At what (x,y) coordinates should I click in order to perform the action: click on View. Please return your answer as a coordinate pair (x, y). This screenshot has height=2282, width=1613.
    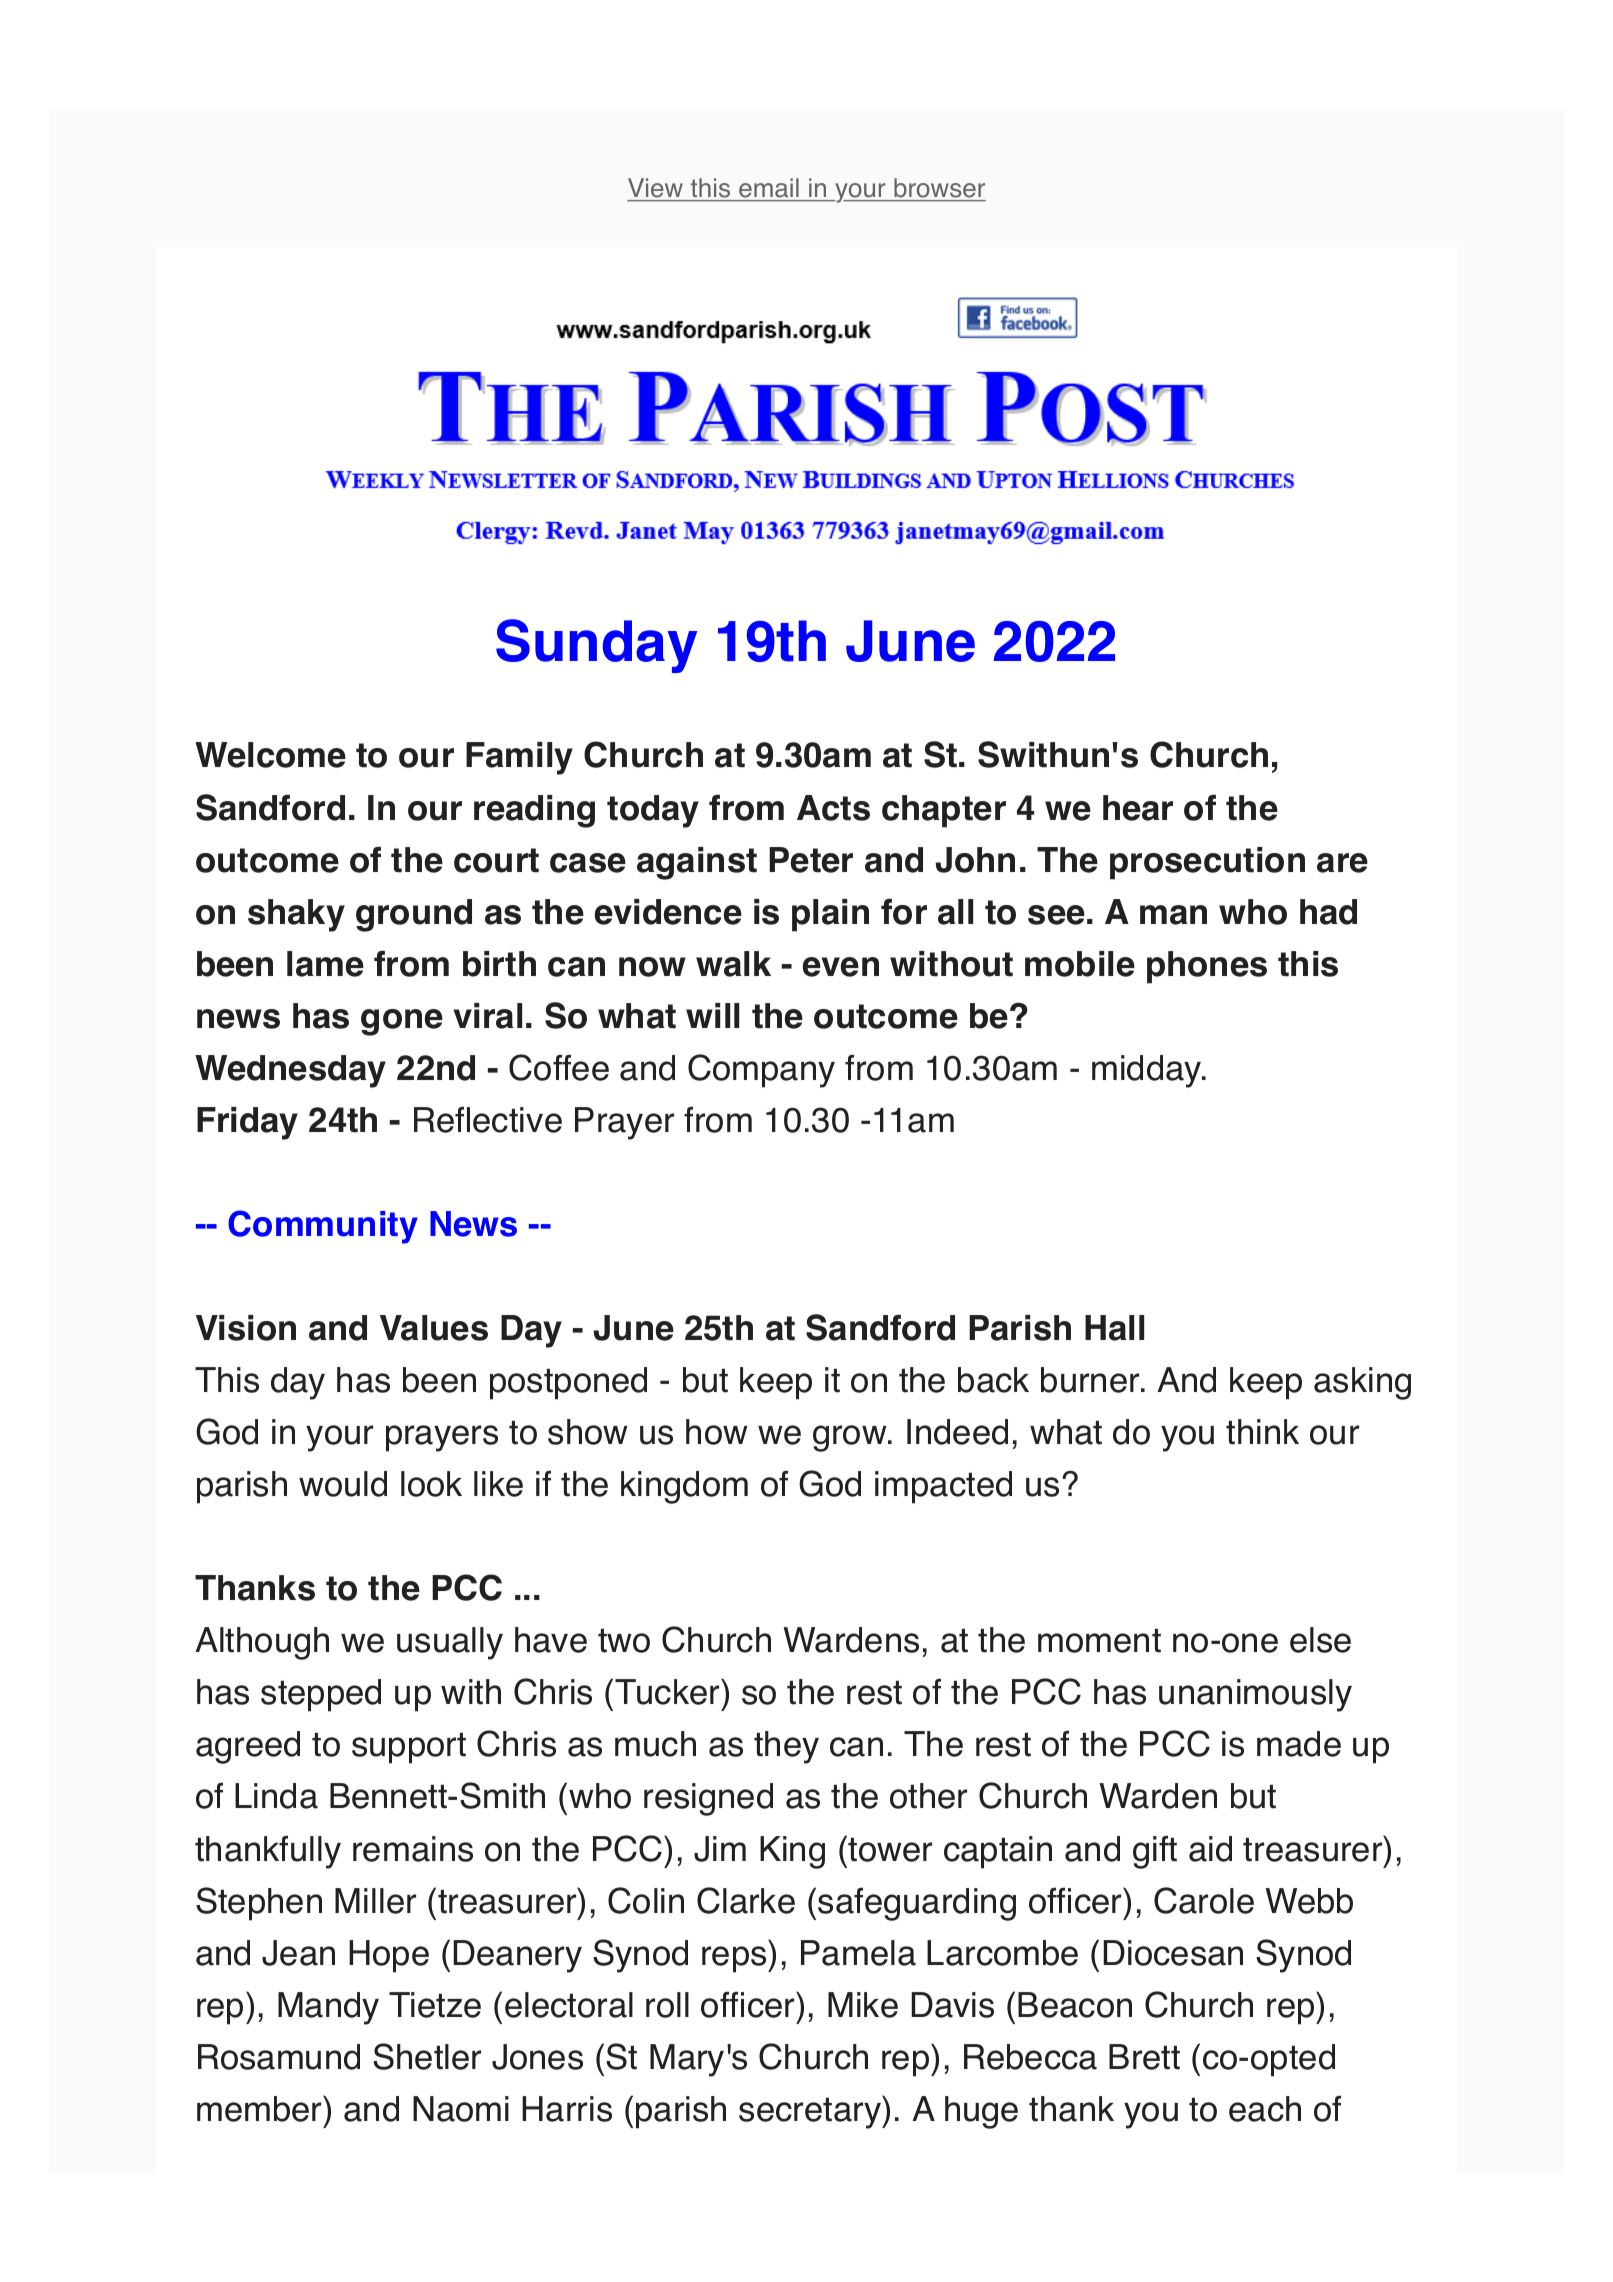
    Looking at the image, I should click on (656, 189).
